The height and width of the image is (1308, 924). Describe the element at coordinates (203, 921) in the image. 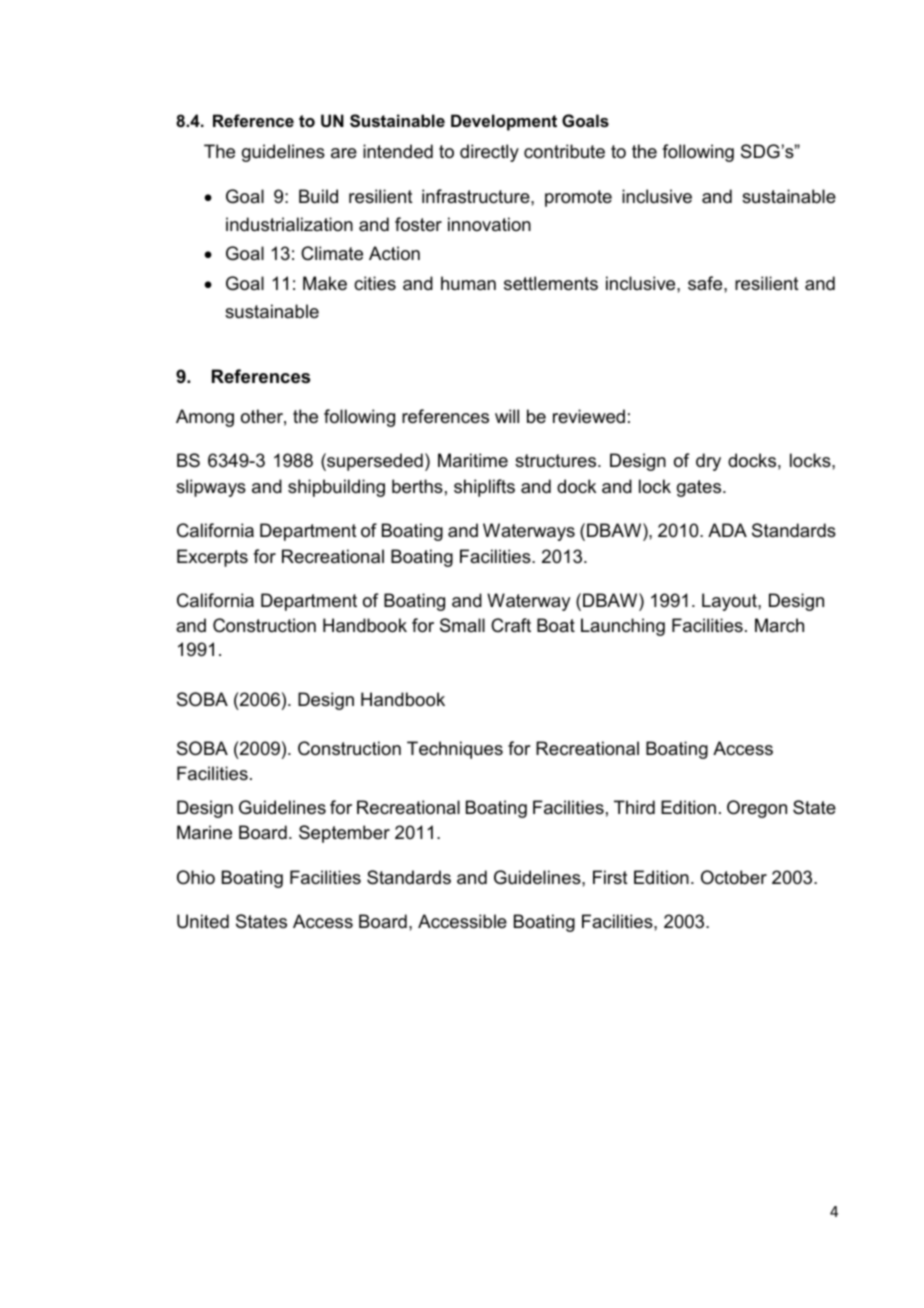

I see `United` at that location.
